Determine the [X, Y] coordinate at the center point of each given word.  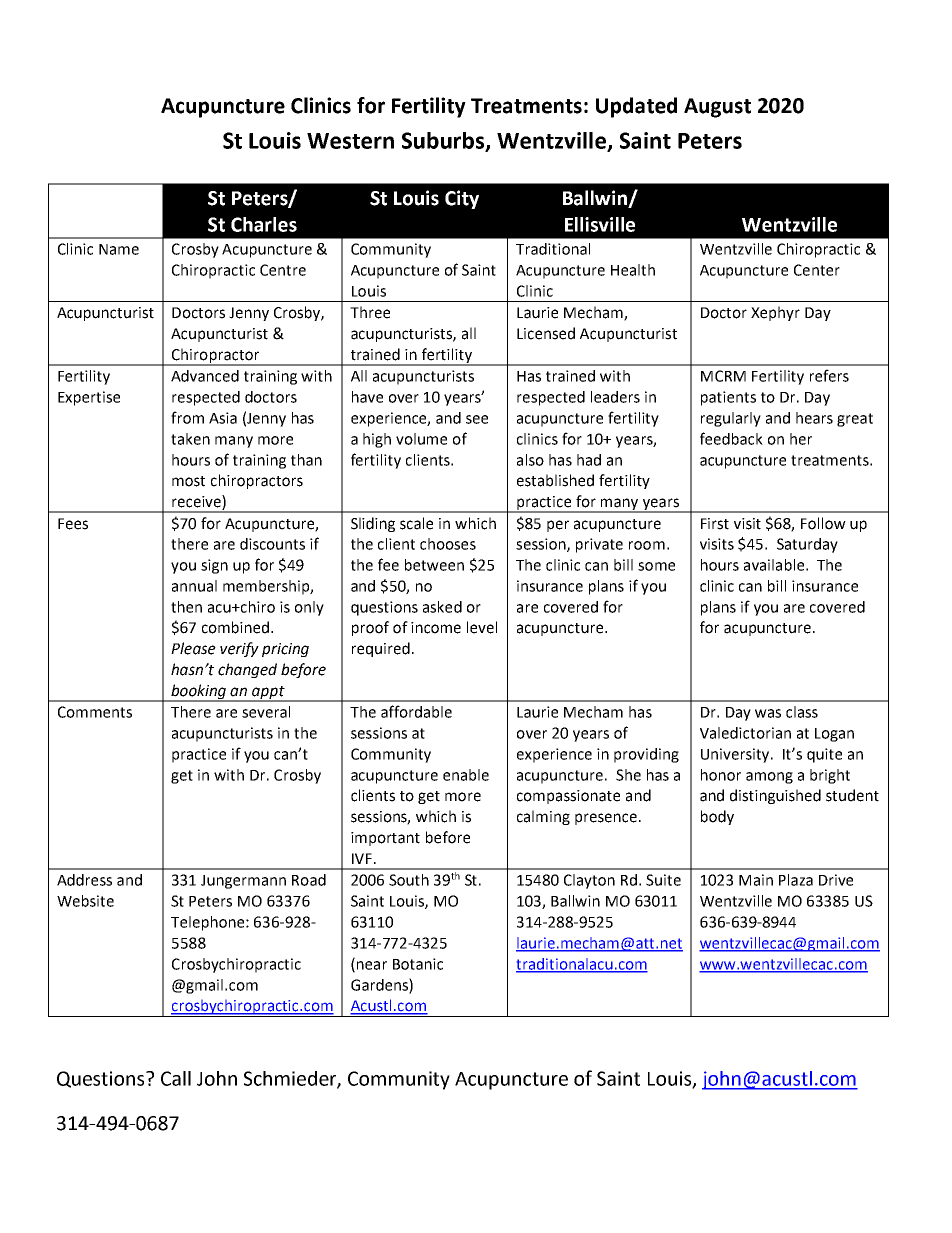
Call [176, 1078]
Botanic [418, 964]
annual [194, 586]
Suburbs [444, 141]
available [774, 565]
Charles [264, 224]
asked [442, 607]
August [717, 108]
